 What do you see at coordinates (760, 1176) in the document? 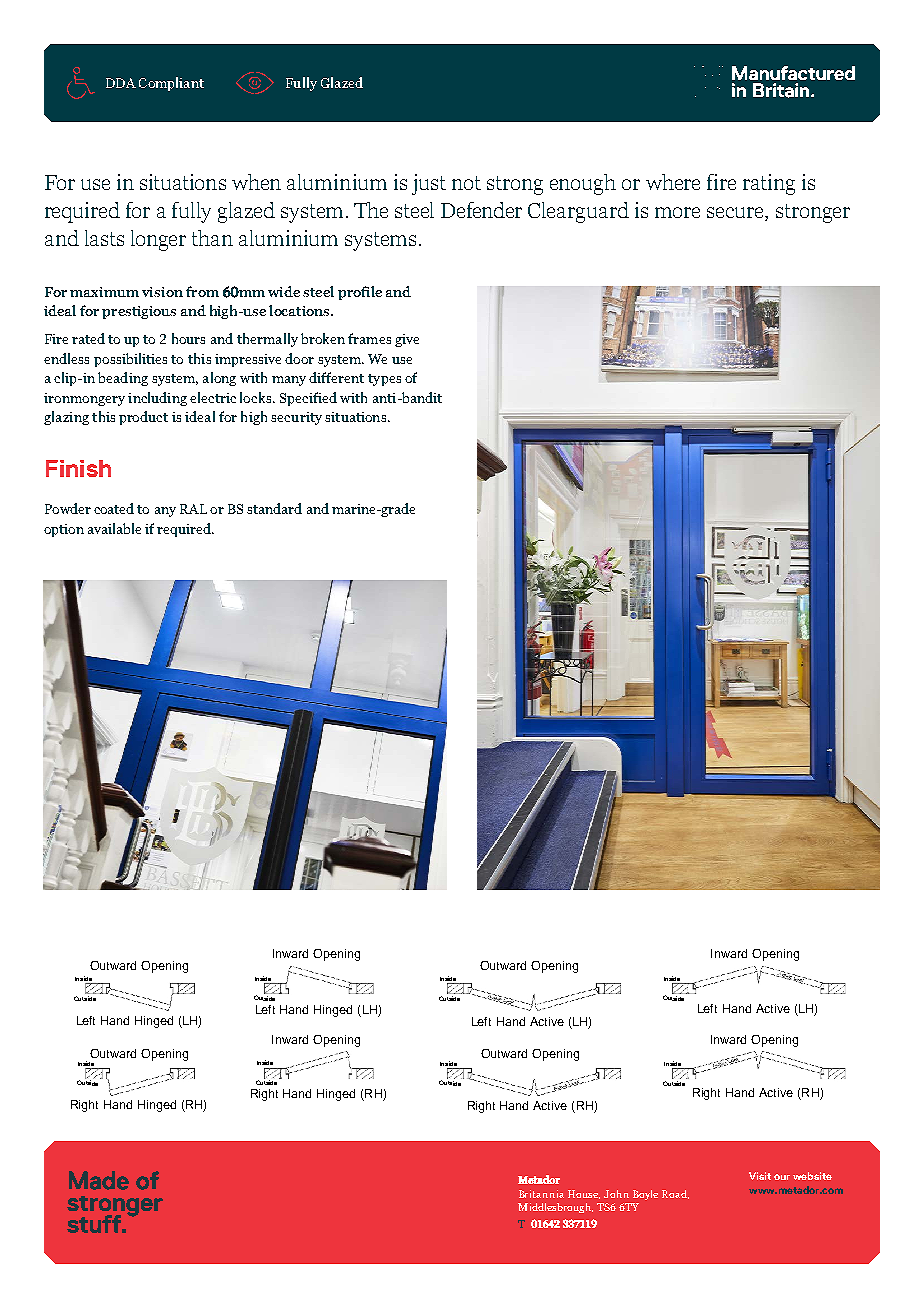
I see `Visit` at bounding box center [760, 1176].
